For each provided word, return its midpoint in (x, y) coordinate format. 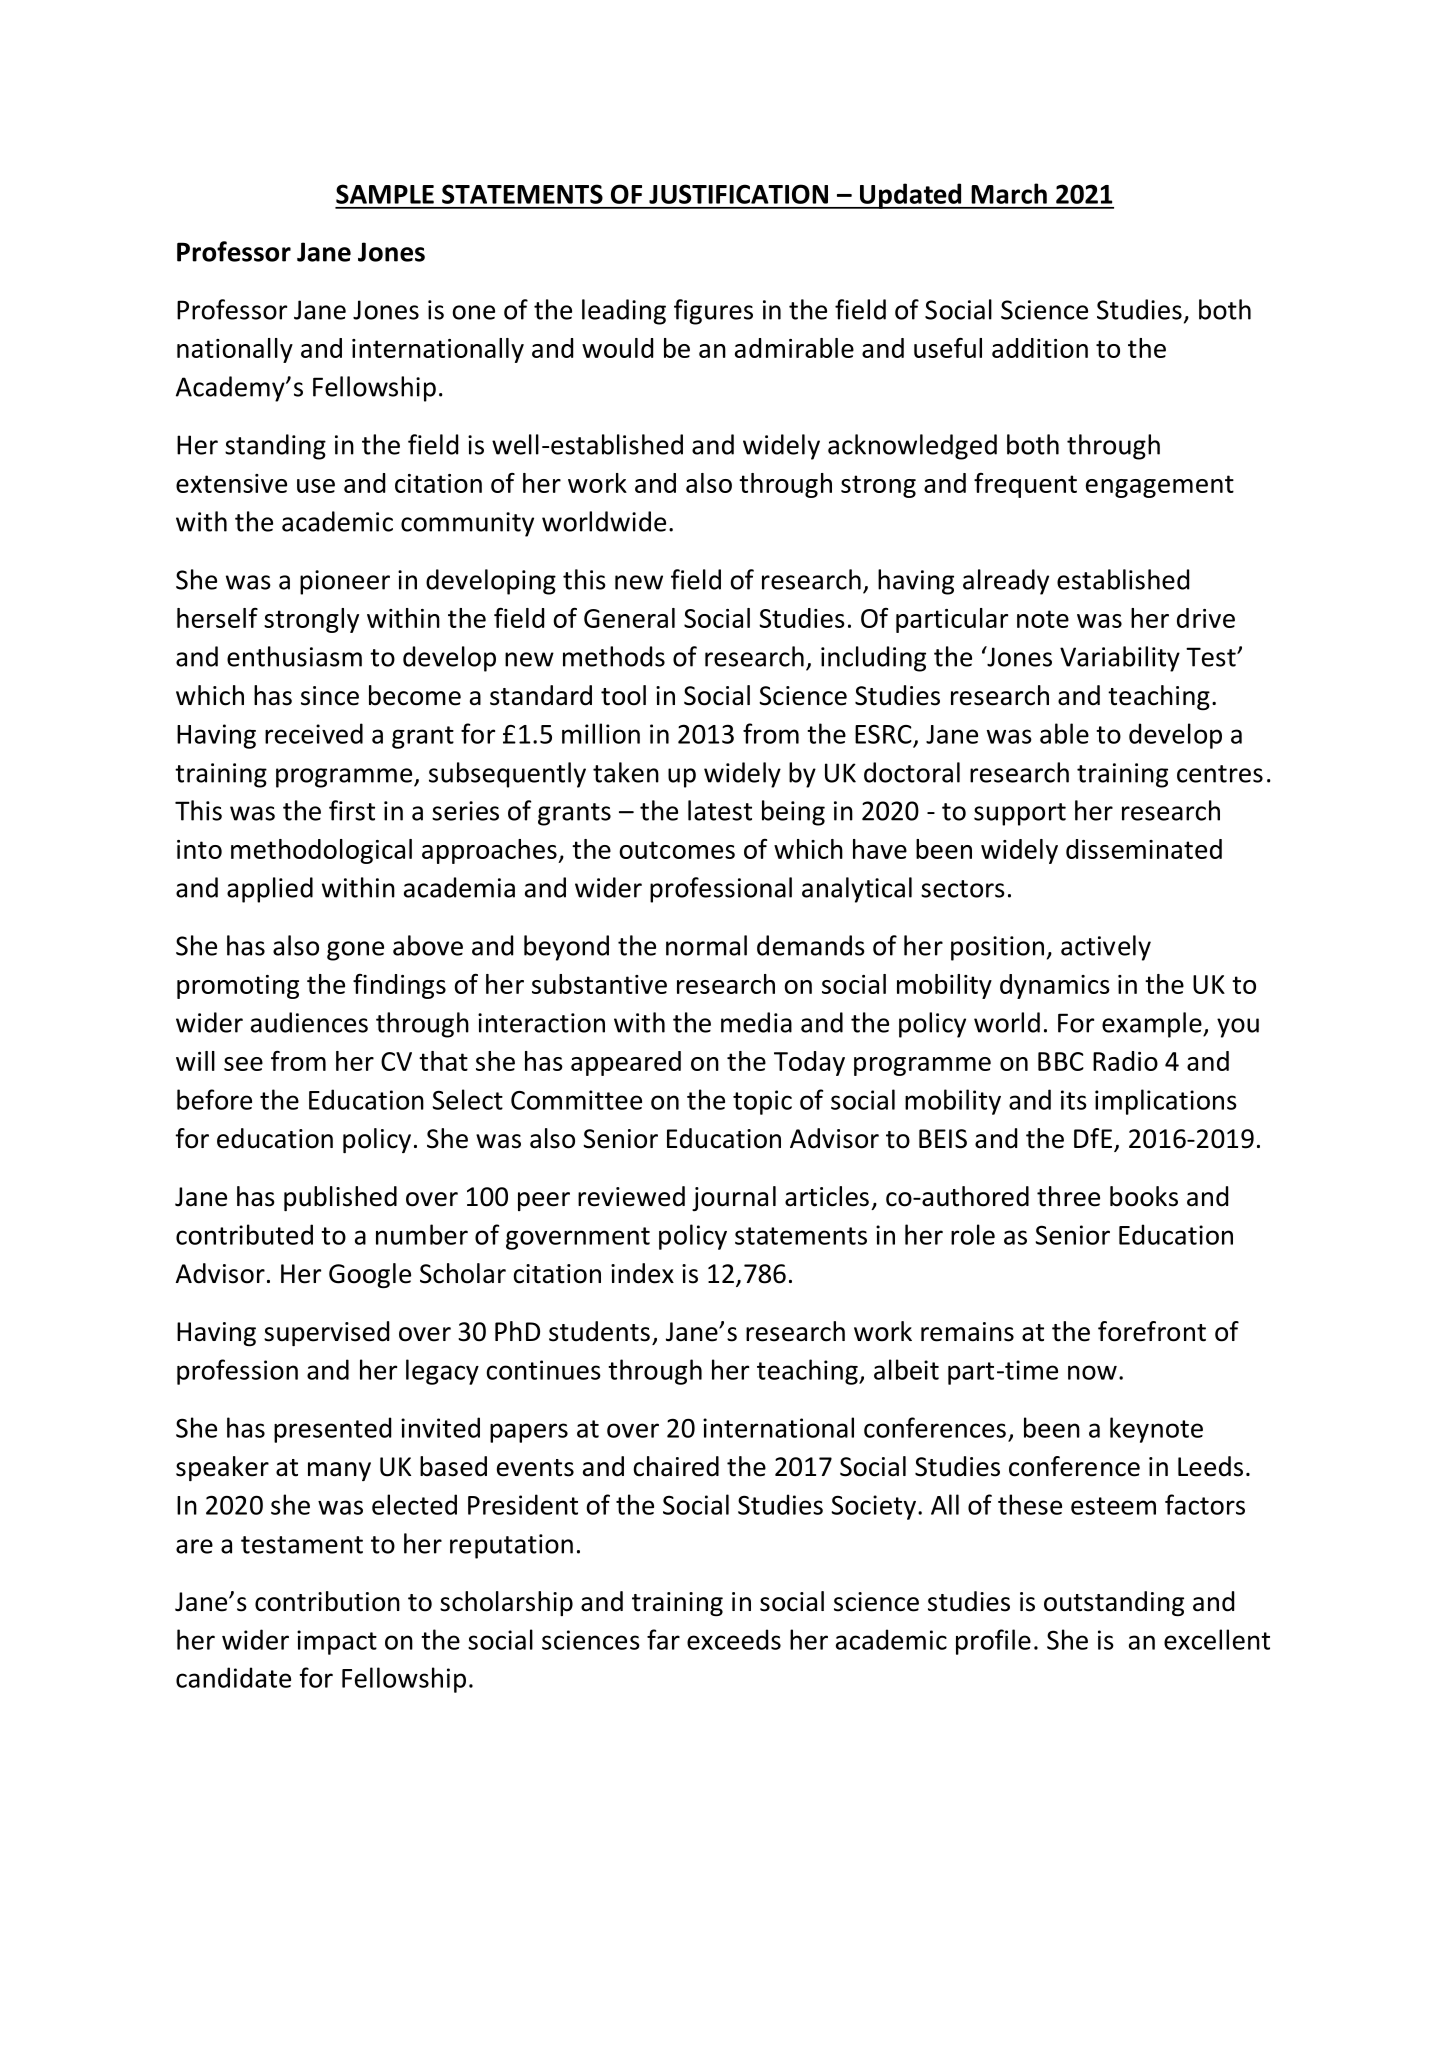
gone (355, 951)
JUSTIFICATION (738, 194)
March (1009, 193)
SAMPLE (385, 194)
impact (337, 1642)
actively (1106, 948)
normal (706, 945)
